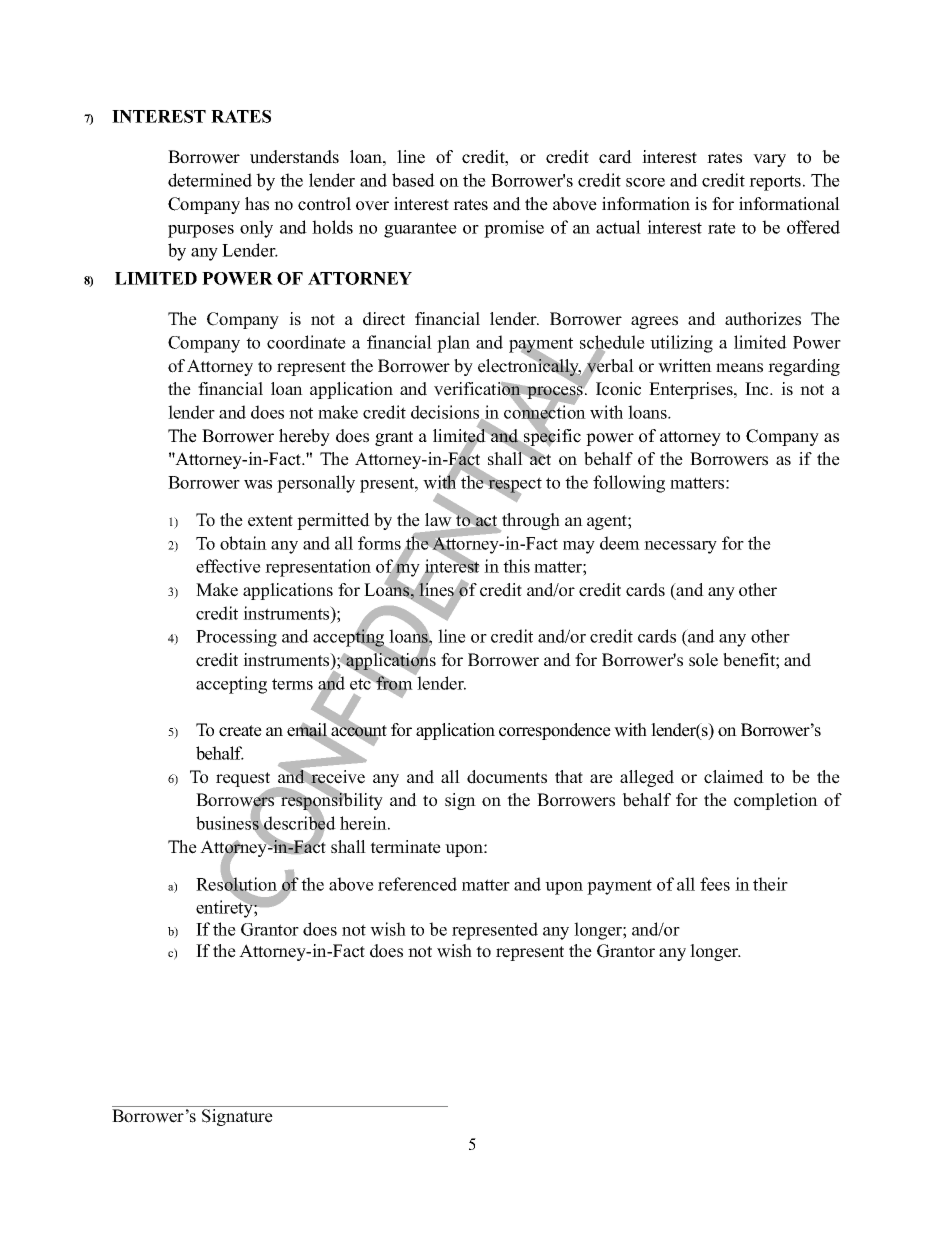  What do you see at coordinates (530, 522) in the document?
I see `through` at bounding box center [530, 522].
